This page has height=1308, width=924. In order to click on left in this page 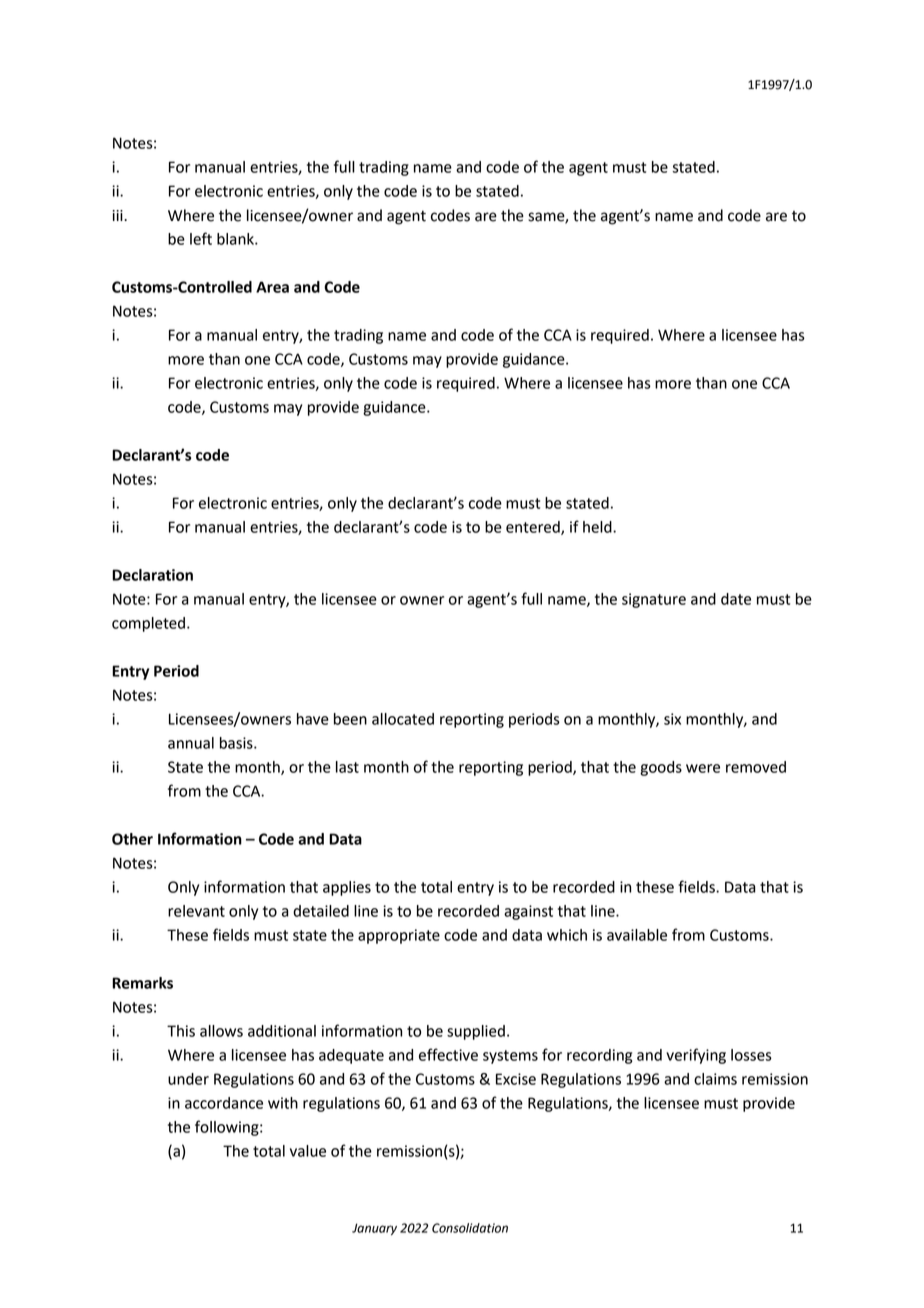, I will do `click(201, 238)`.
